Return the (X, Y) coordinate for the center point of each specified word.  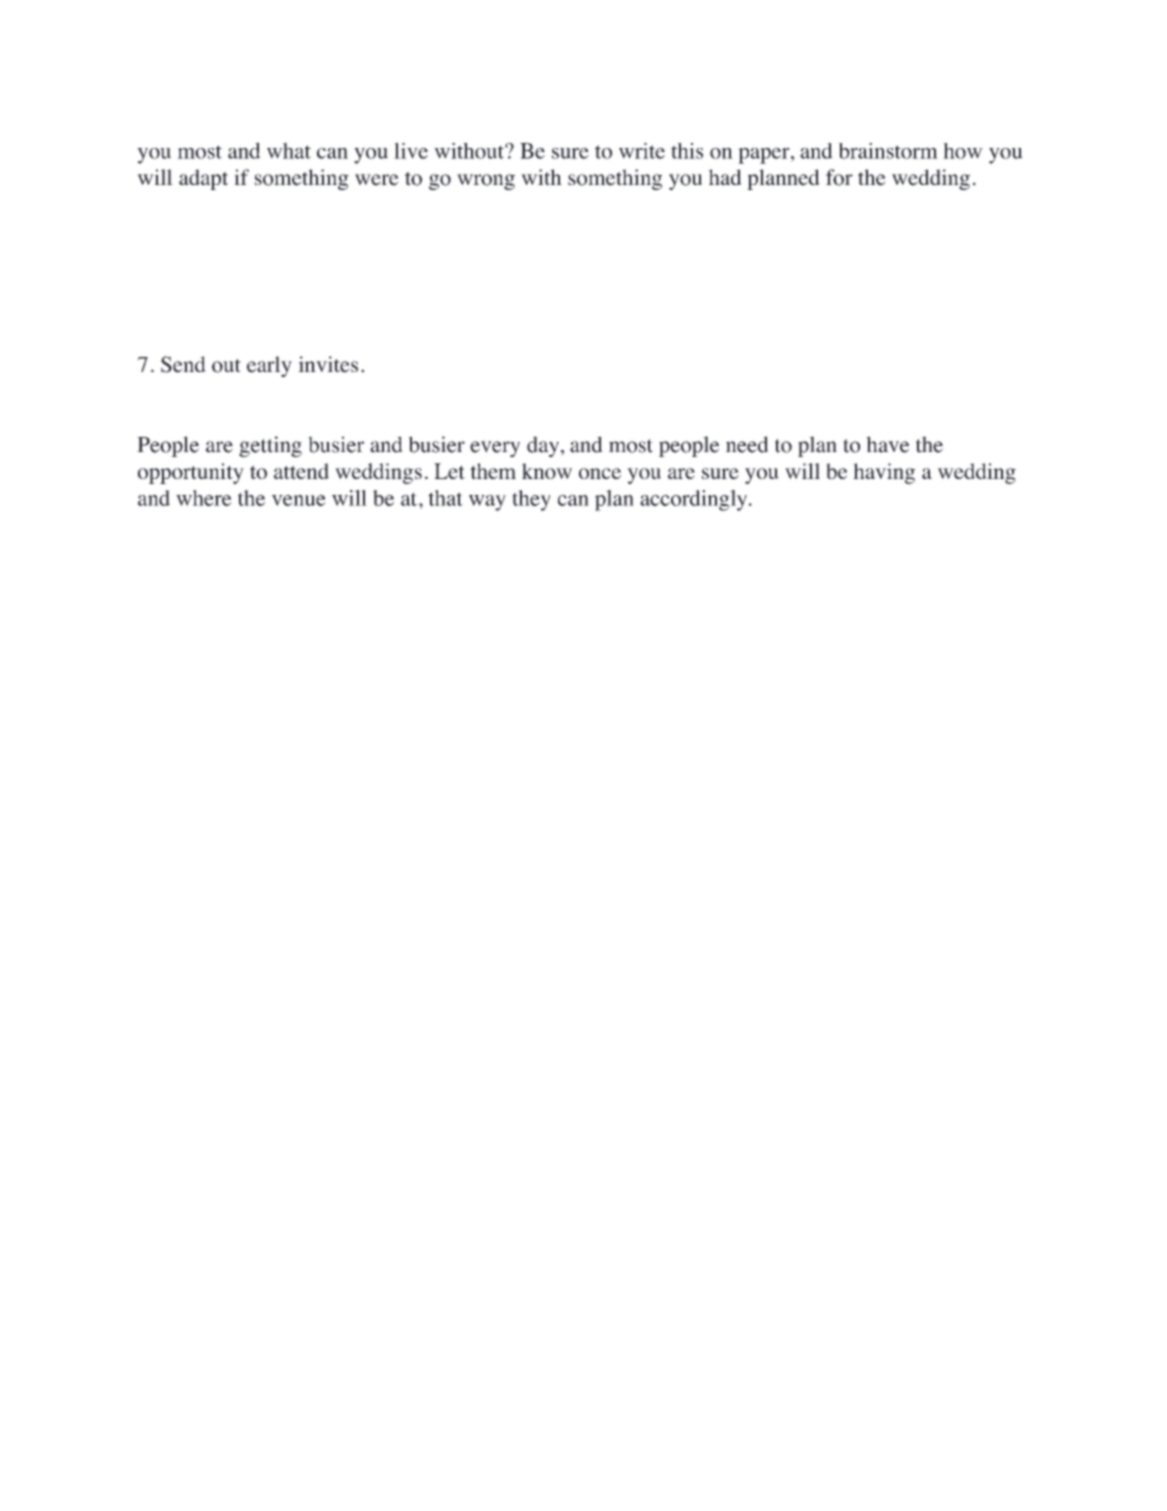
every (495, 449)
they (531, 500)
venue (299, 500)
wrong (486, 182)
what (289, 151)
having (884, 473)
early (269, 366)
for (839, 177)
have (887, 444)
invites (328, 364)
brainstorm (888, 151)
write (642, 151)
